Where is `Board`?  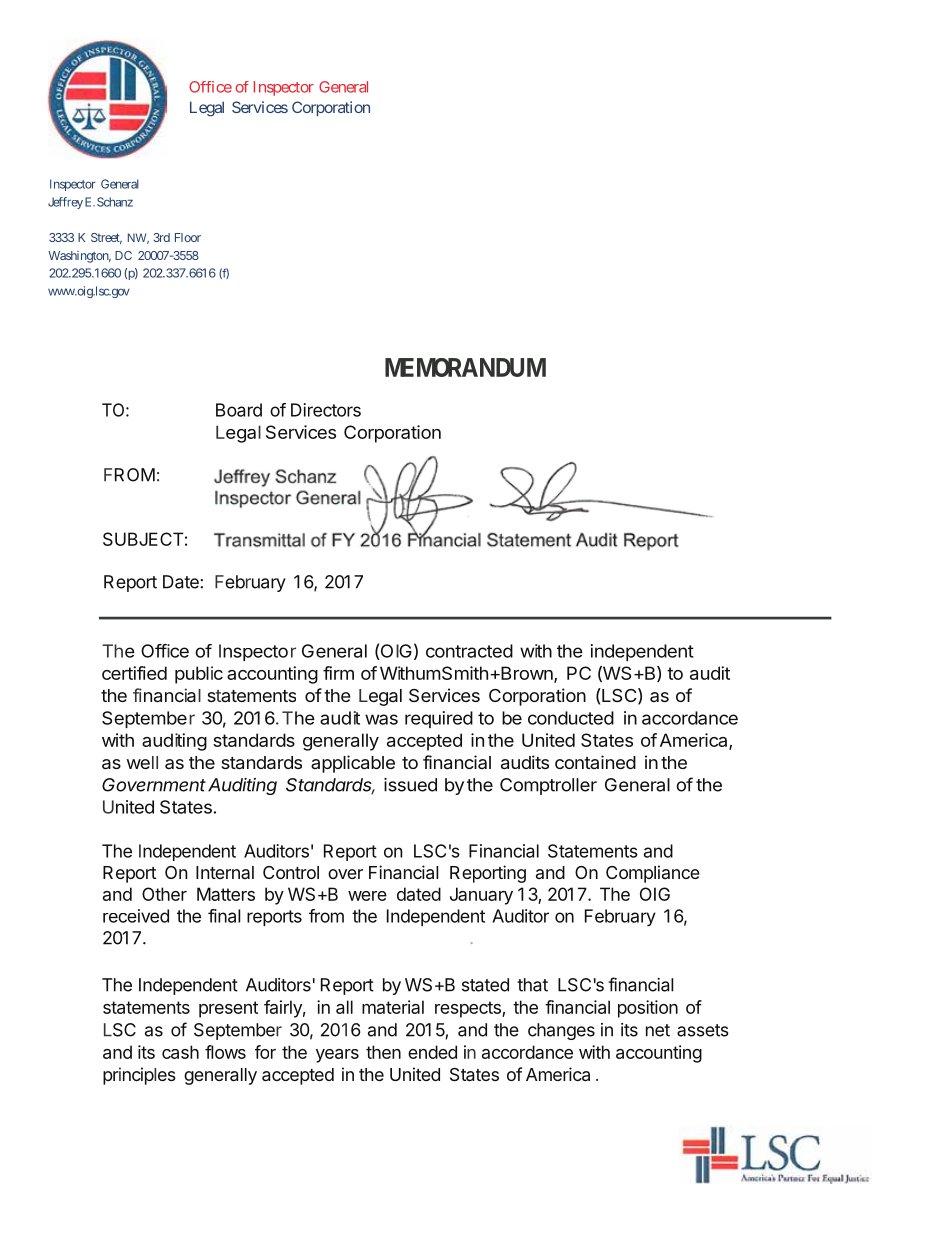
Board is located at coordinates (239, 410).
